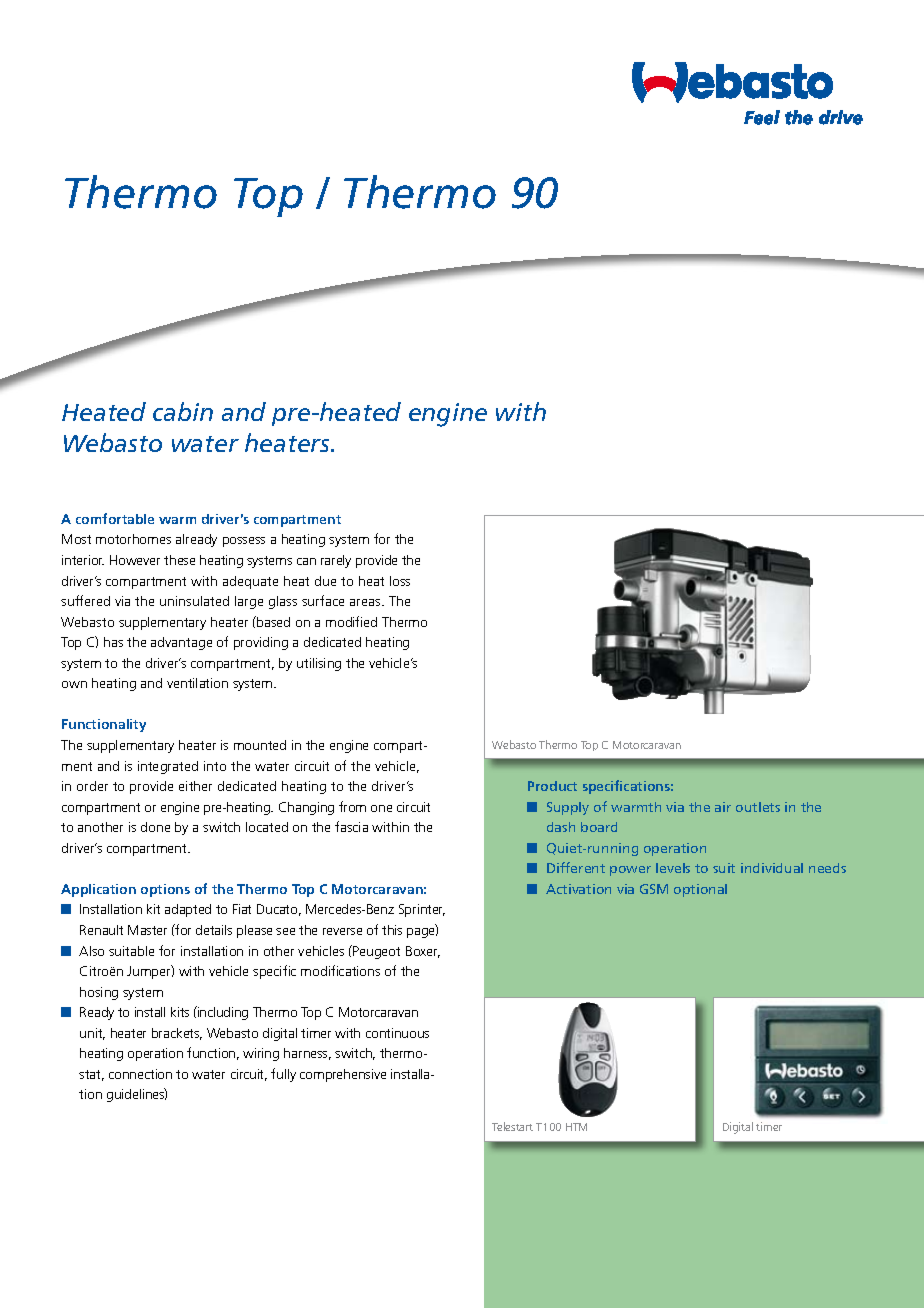 This document has height=1308, width=924. Describe the element at coordinates (723, 807) in the document. I see `air` at that location.
